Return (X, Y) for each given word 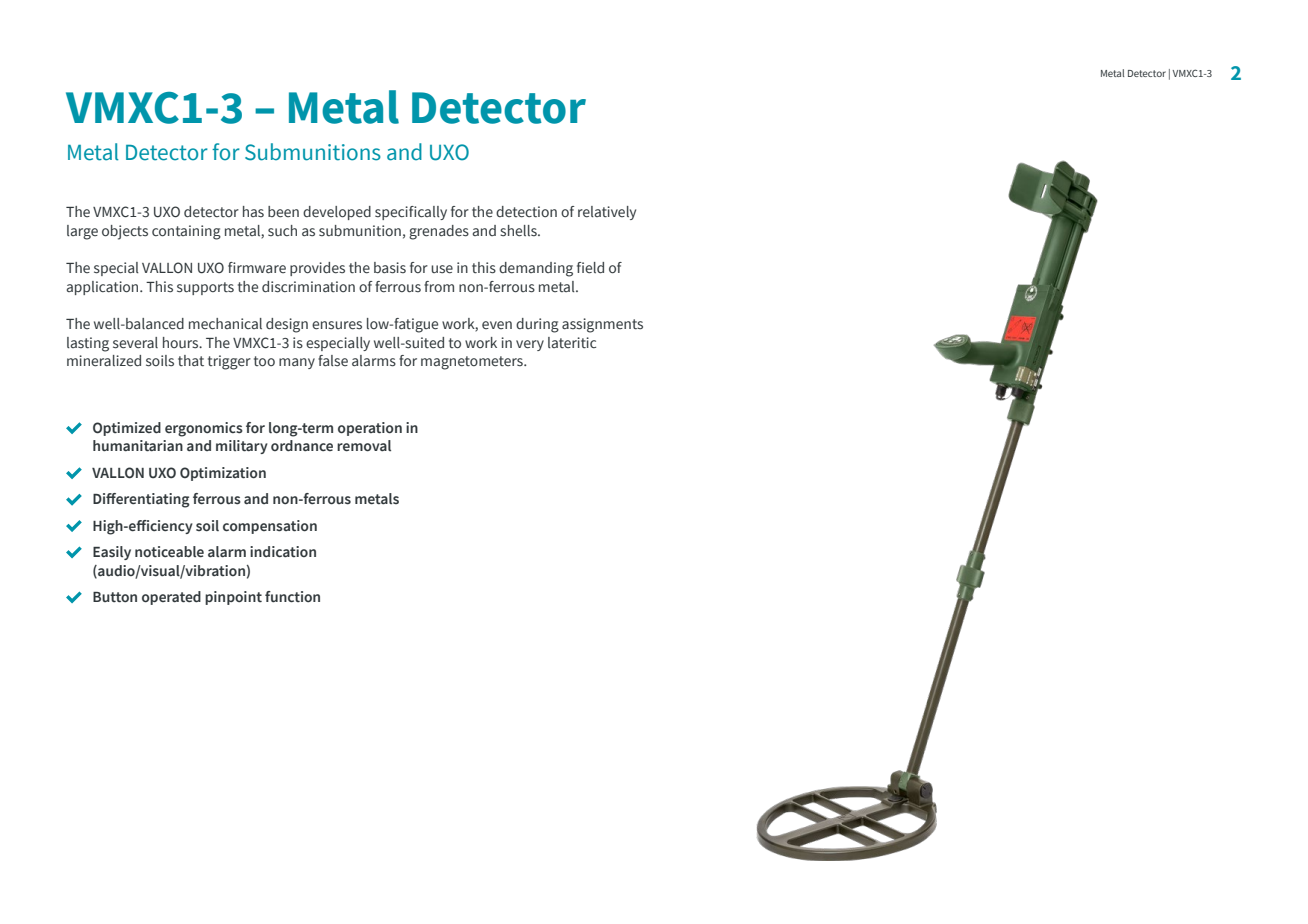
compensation (270, 527)
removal (364, 446)
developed (337, 213)
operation (370, 429)
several (135, 343)
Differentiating (141, 500)
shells (519, 231)
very (530, 345)
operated (171, 598)
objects (125, 232)
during (537, 325)
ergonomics (204, 429)
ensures (337, 325)
